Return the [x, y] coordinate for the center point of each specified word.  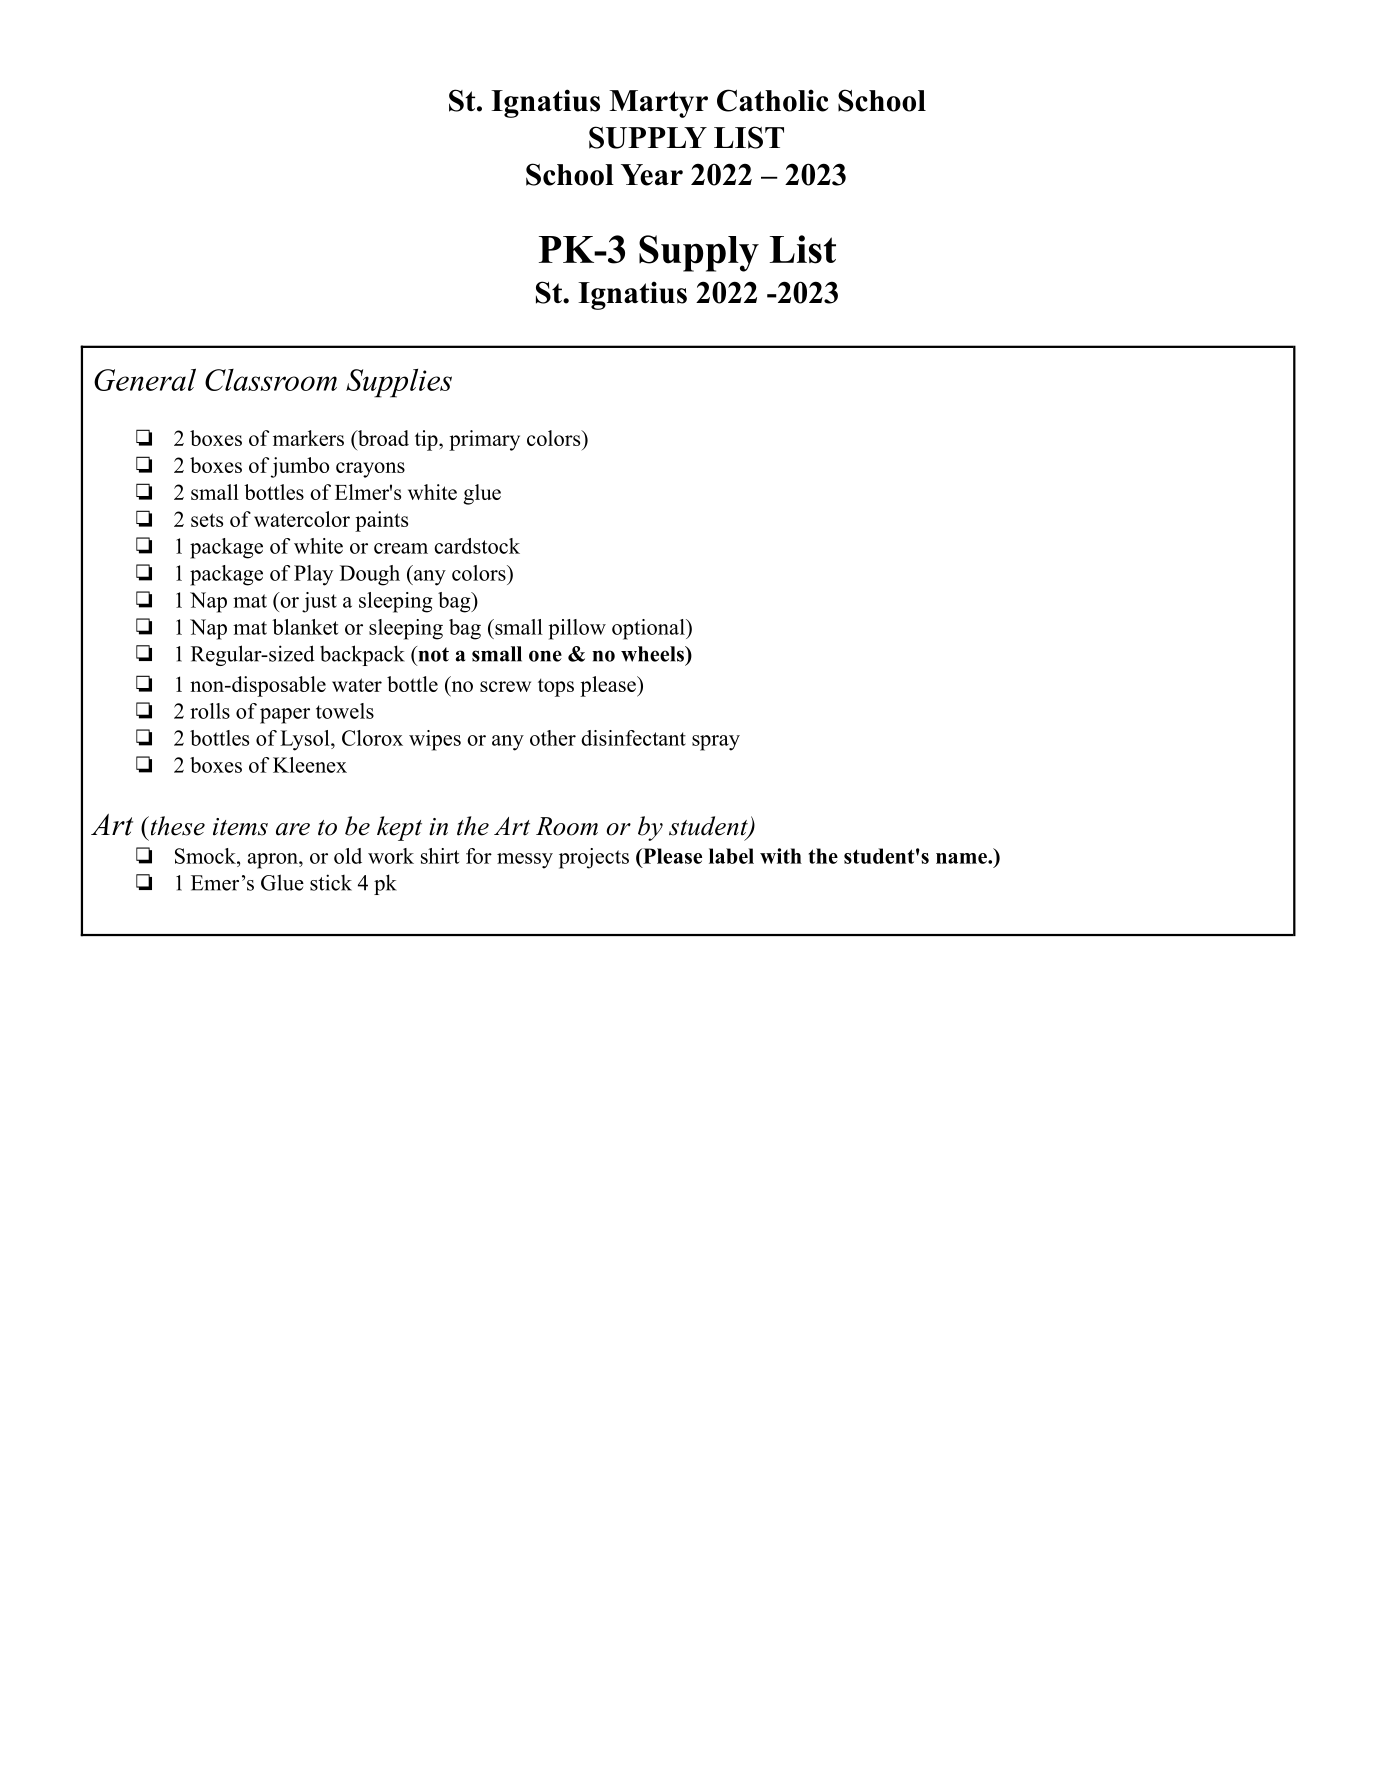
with [781, 856]
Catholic [773, 100]
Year [652, 175]
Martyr [658, 104]
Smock [206, 856]
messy [525, 861]
